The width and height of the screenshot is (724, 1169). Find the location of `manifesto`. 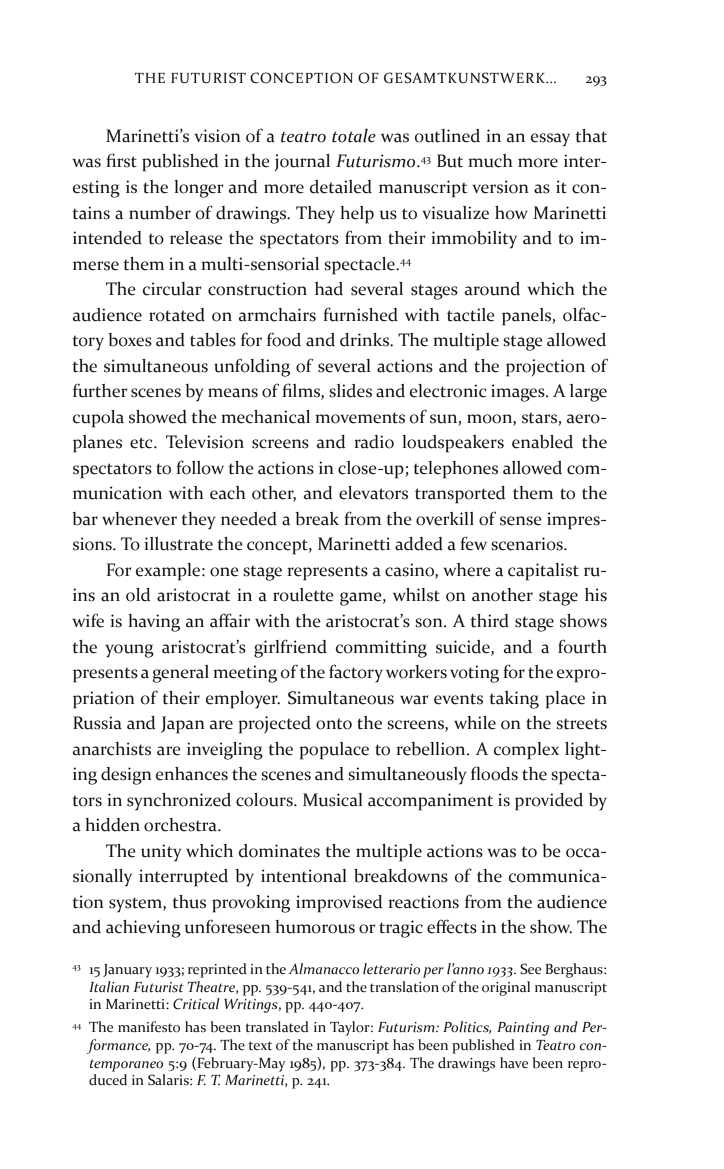

manifesto is located at coordinates (149, 1027).
